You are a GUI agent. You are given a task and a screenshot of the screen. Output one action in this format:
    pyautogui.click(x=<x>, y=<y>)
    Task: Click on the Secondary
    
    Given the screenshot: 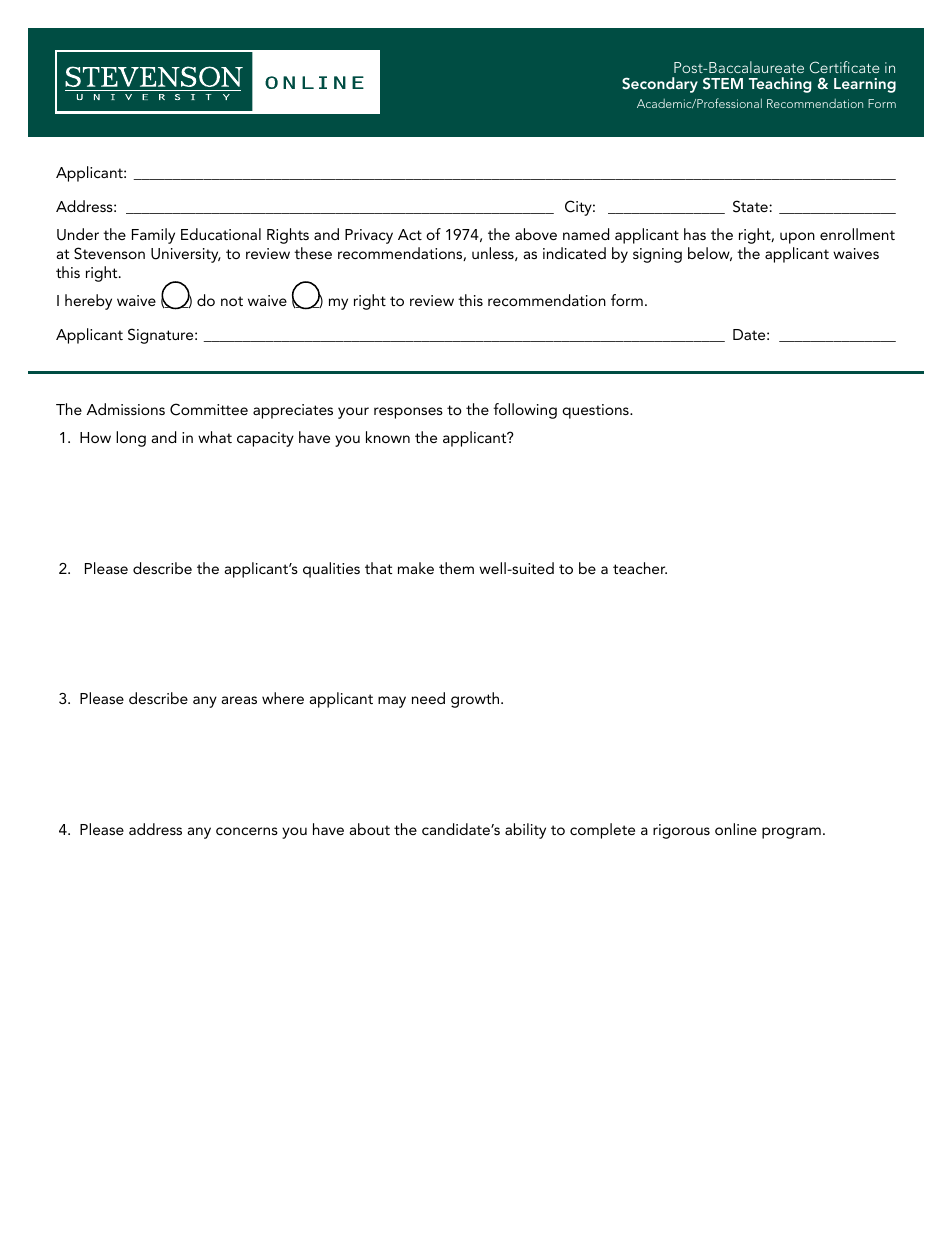 What is the action you would take?
    pyautogui.click(x=660, y=85)
